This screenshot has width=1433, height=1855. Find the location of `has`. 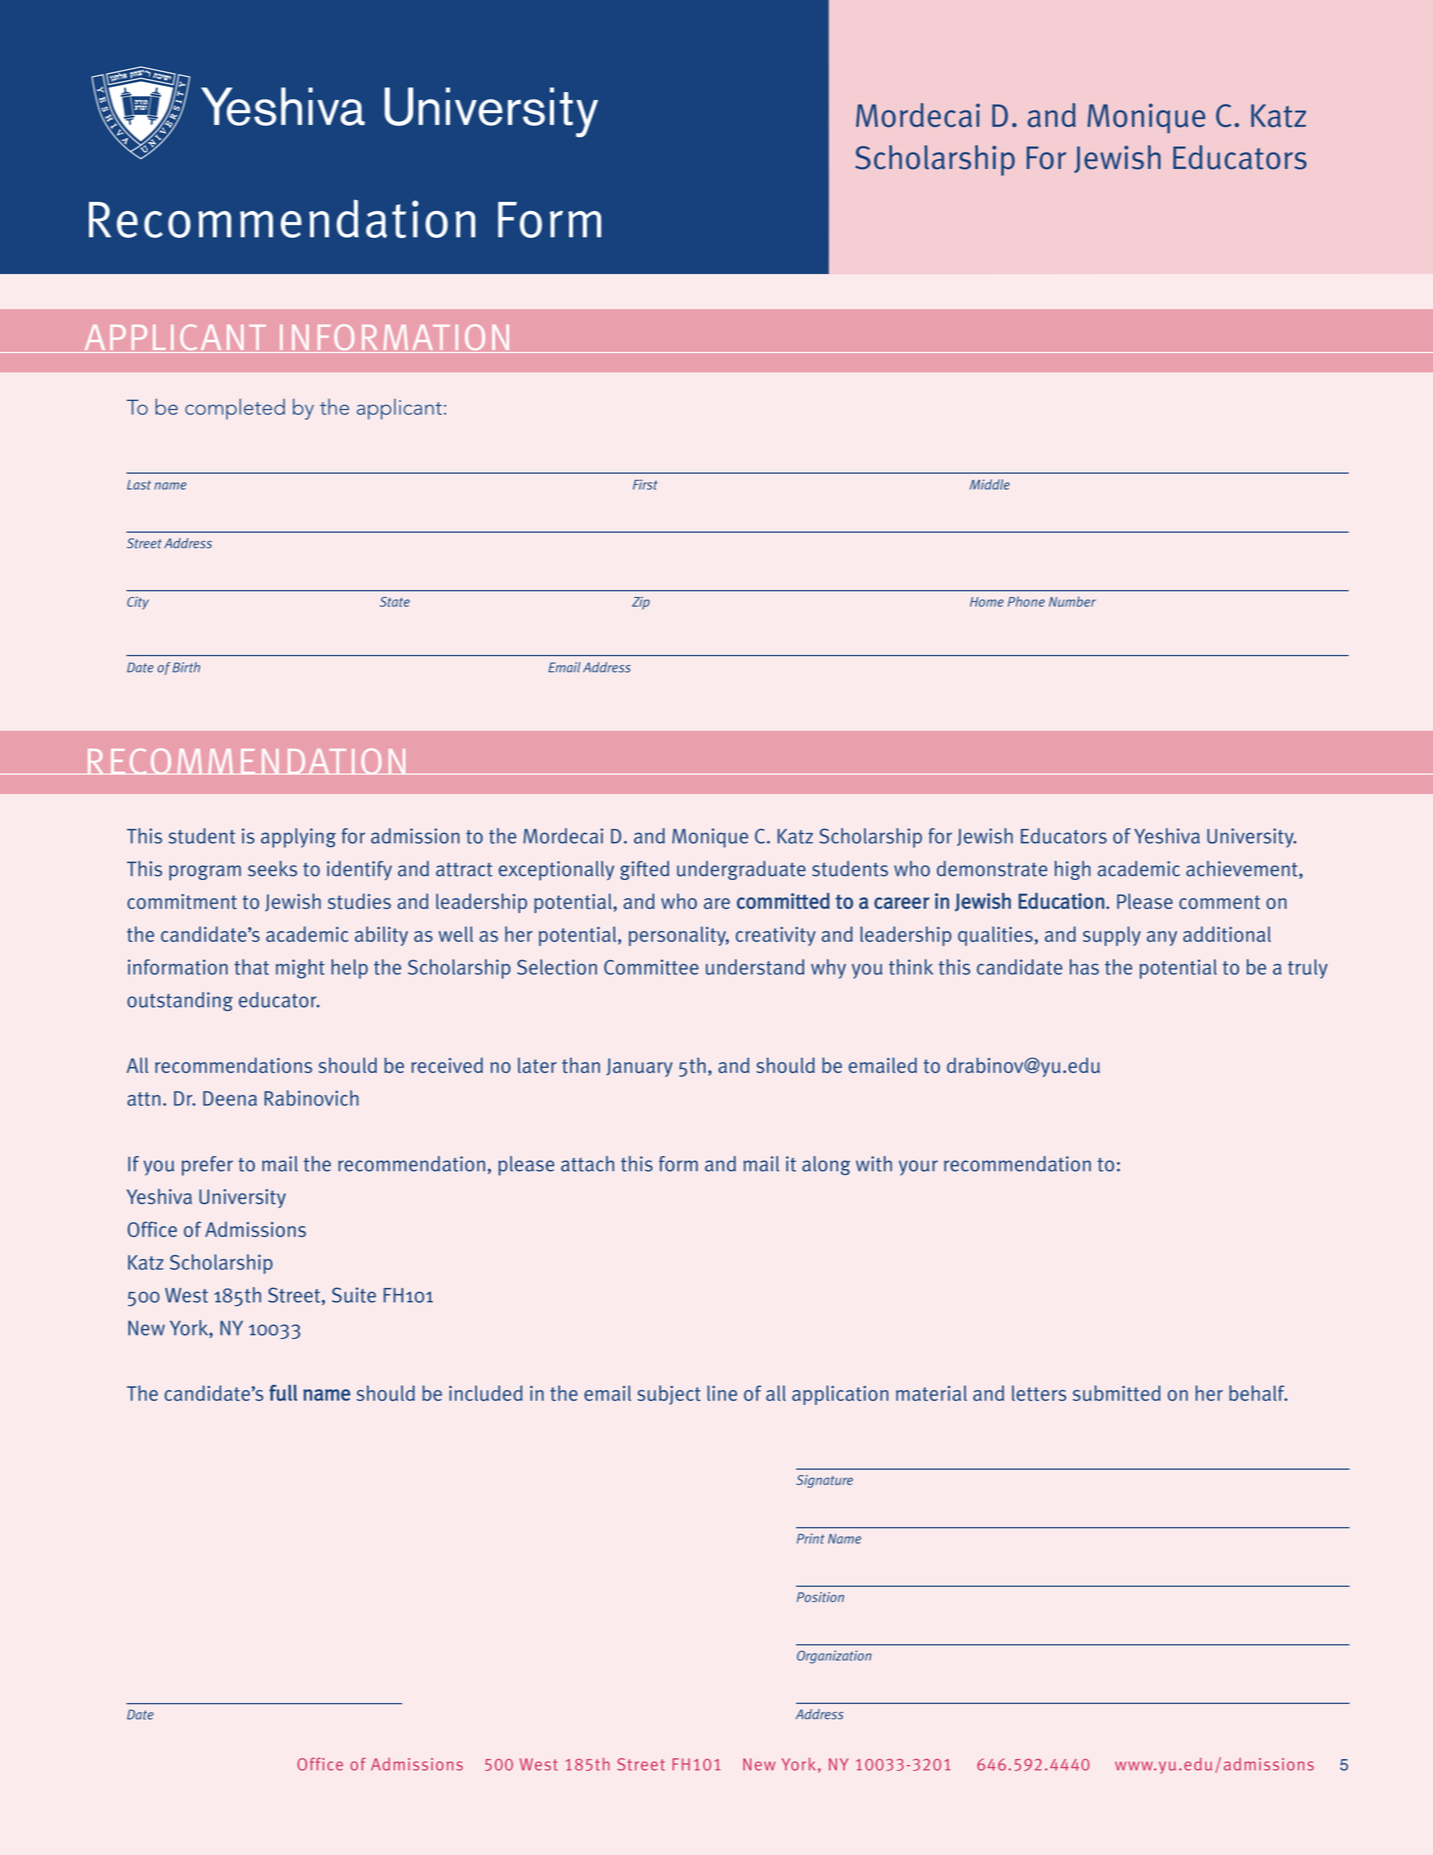

has is located at coordinates (1084, 967).
